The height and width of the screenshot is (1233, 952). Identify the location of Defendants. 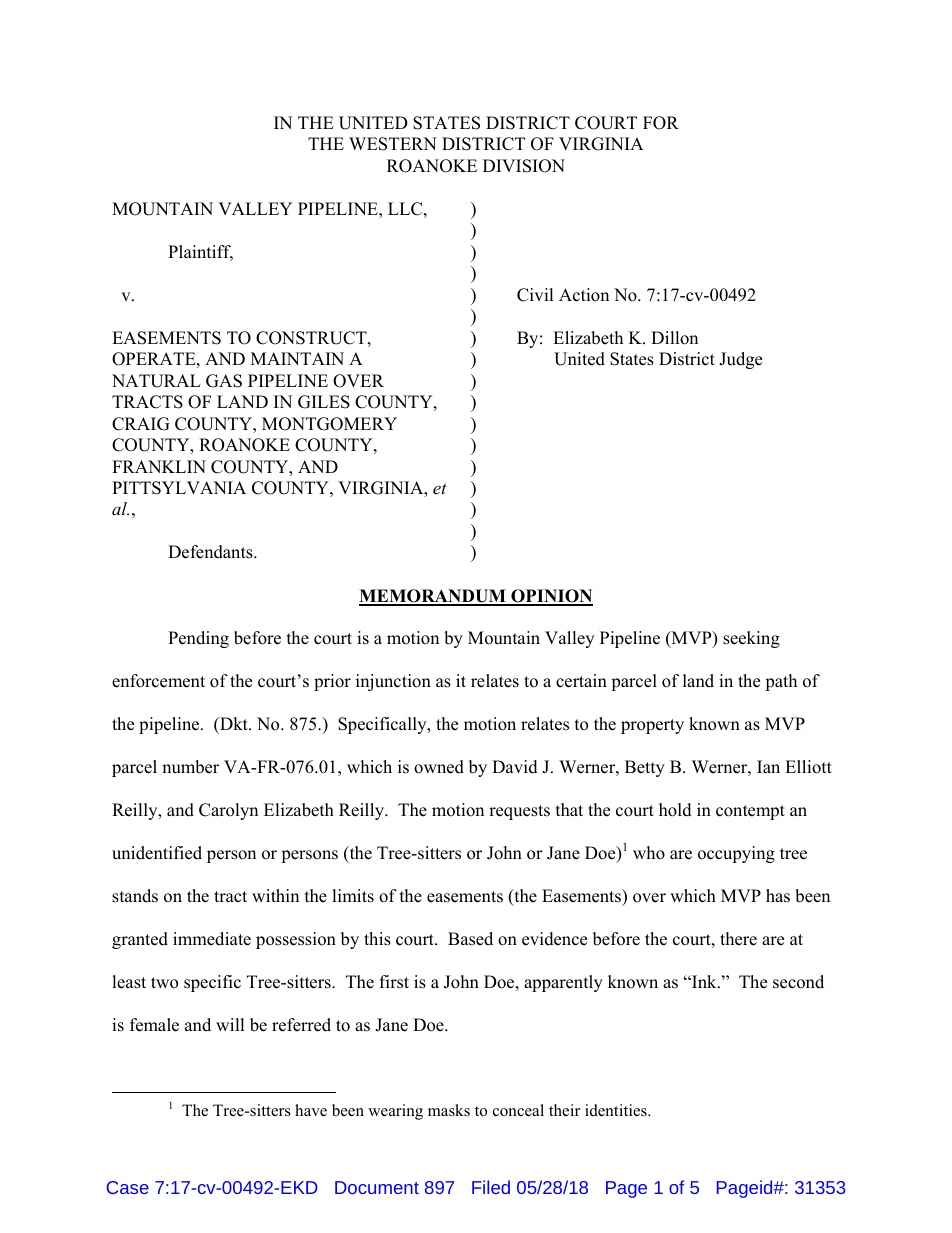
(211, 552).
